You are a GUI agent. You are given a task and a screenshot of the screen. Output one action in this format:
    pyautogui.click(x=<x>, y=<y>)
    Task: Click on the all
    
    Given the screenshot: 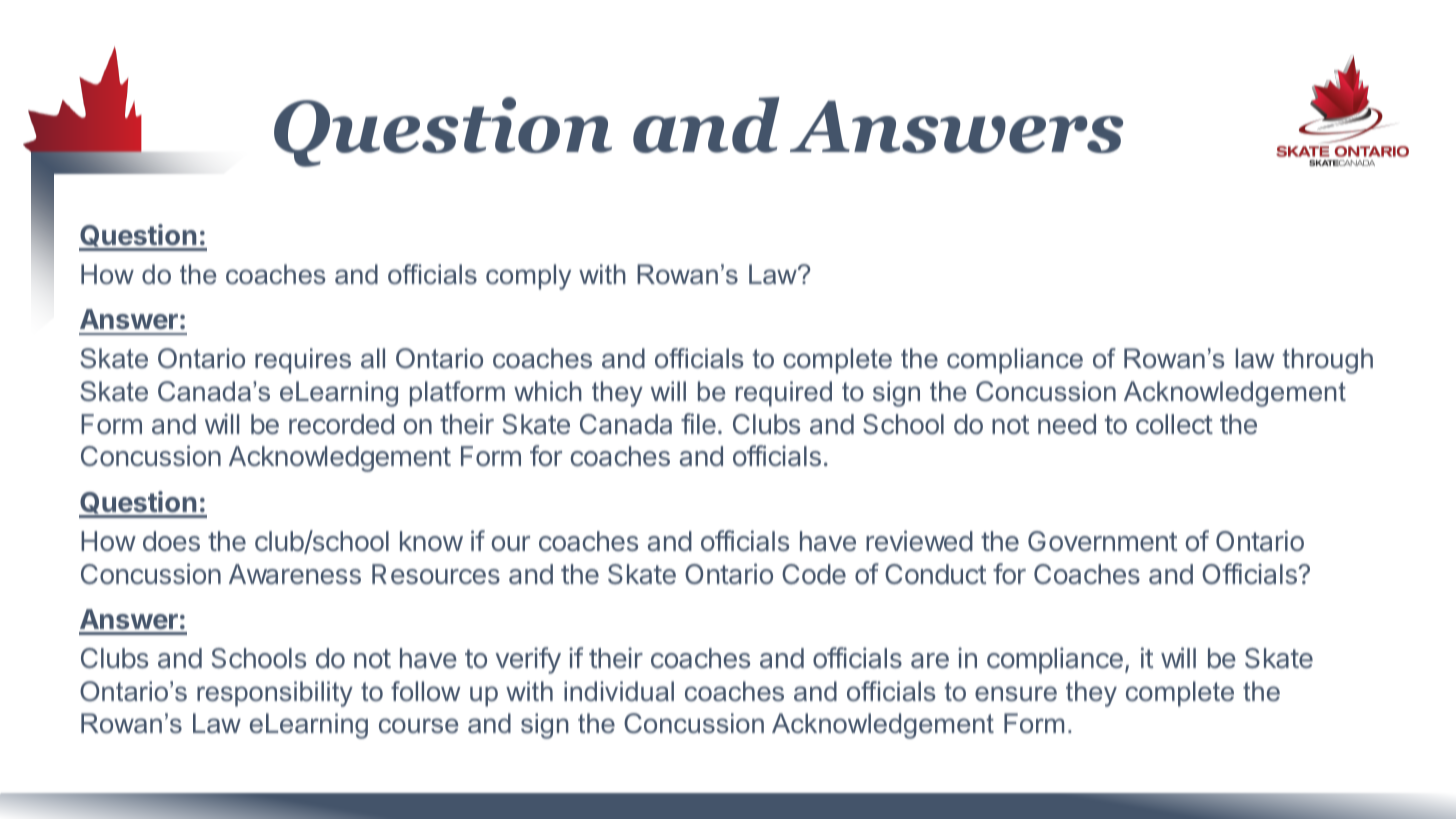 What is the action you would take?
    pyautogui.click(x=373, y=358)
